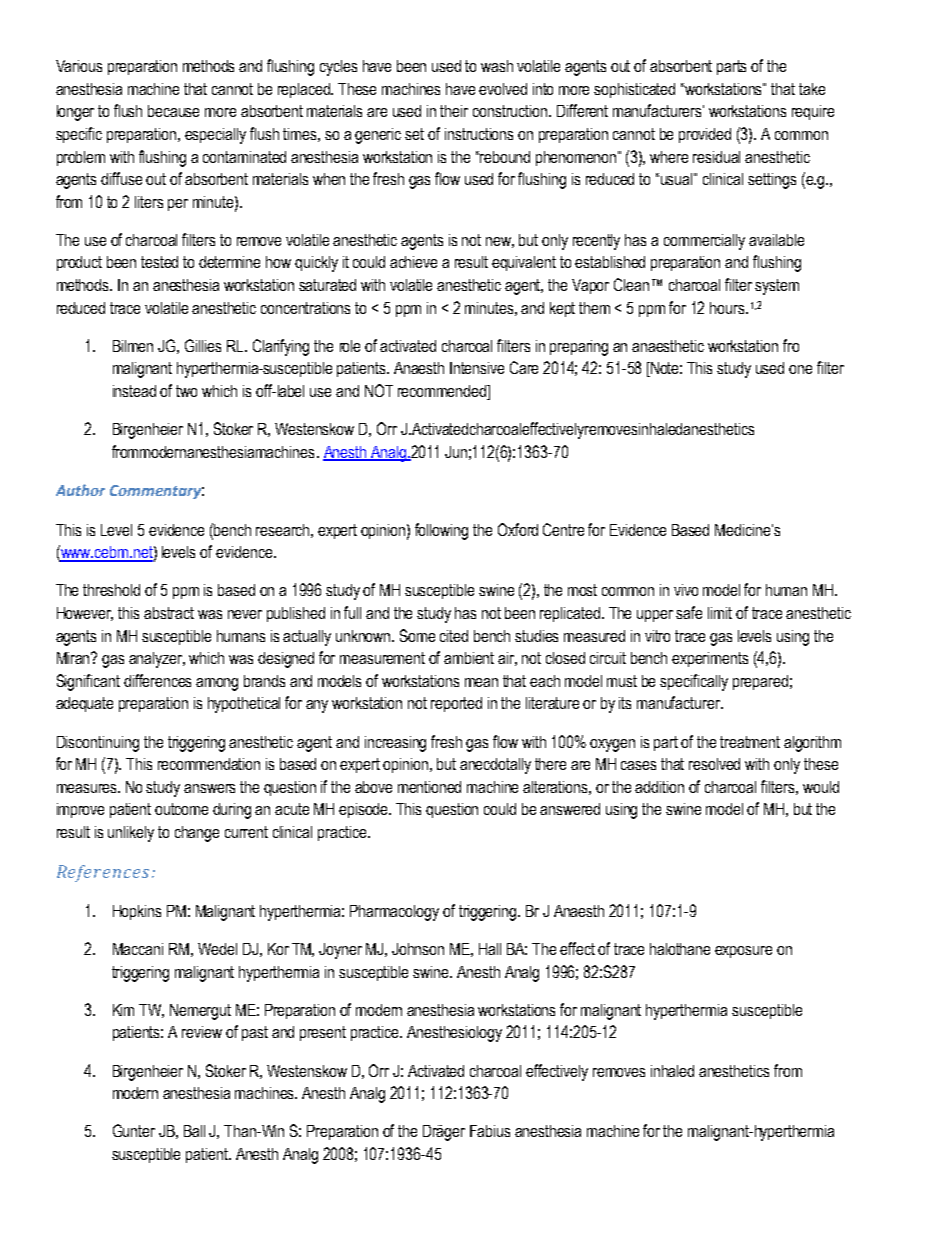  Describe the element at coordinates (777, 287) in the screenshot. I see `system` at that location.
